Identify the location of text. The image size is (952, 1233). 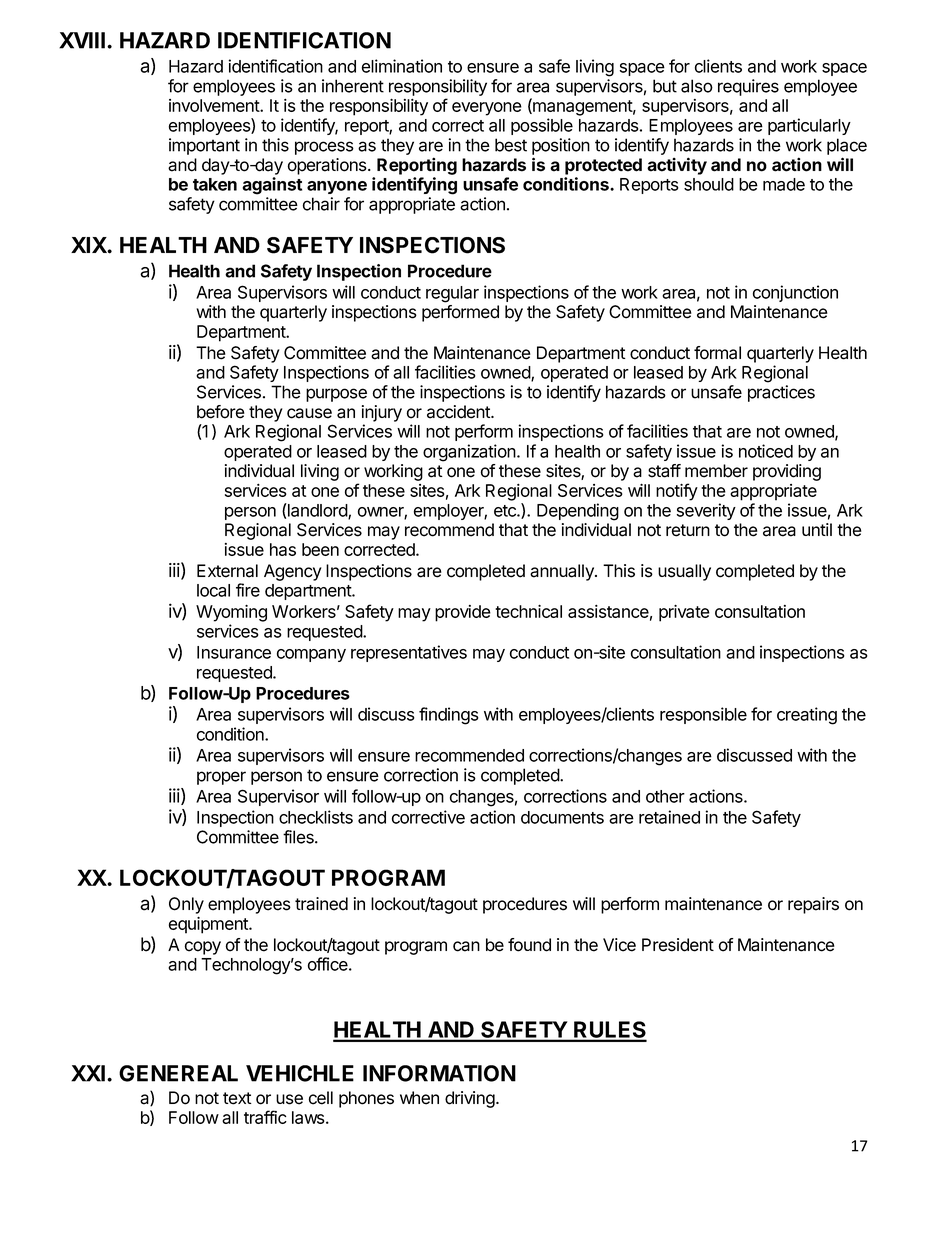
(237, 1098).
